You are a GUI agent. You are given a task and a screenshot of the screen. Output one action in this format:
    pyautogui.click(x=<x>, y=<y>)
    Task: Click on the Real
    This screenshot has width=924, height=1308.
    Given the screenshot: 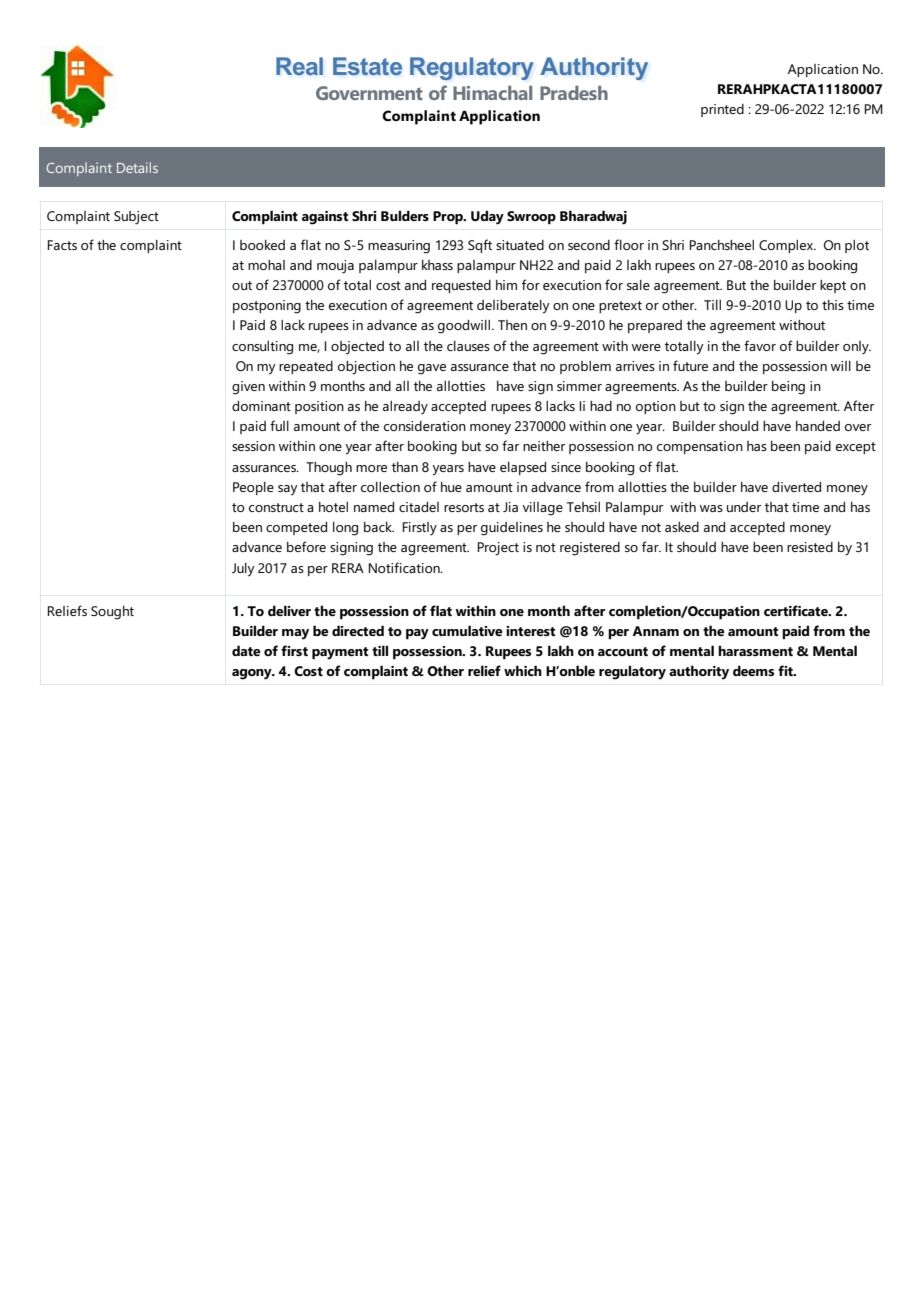 What is the action you would take?
    pyautogui.click(x=299, y=66)
